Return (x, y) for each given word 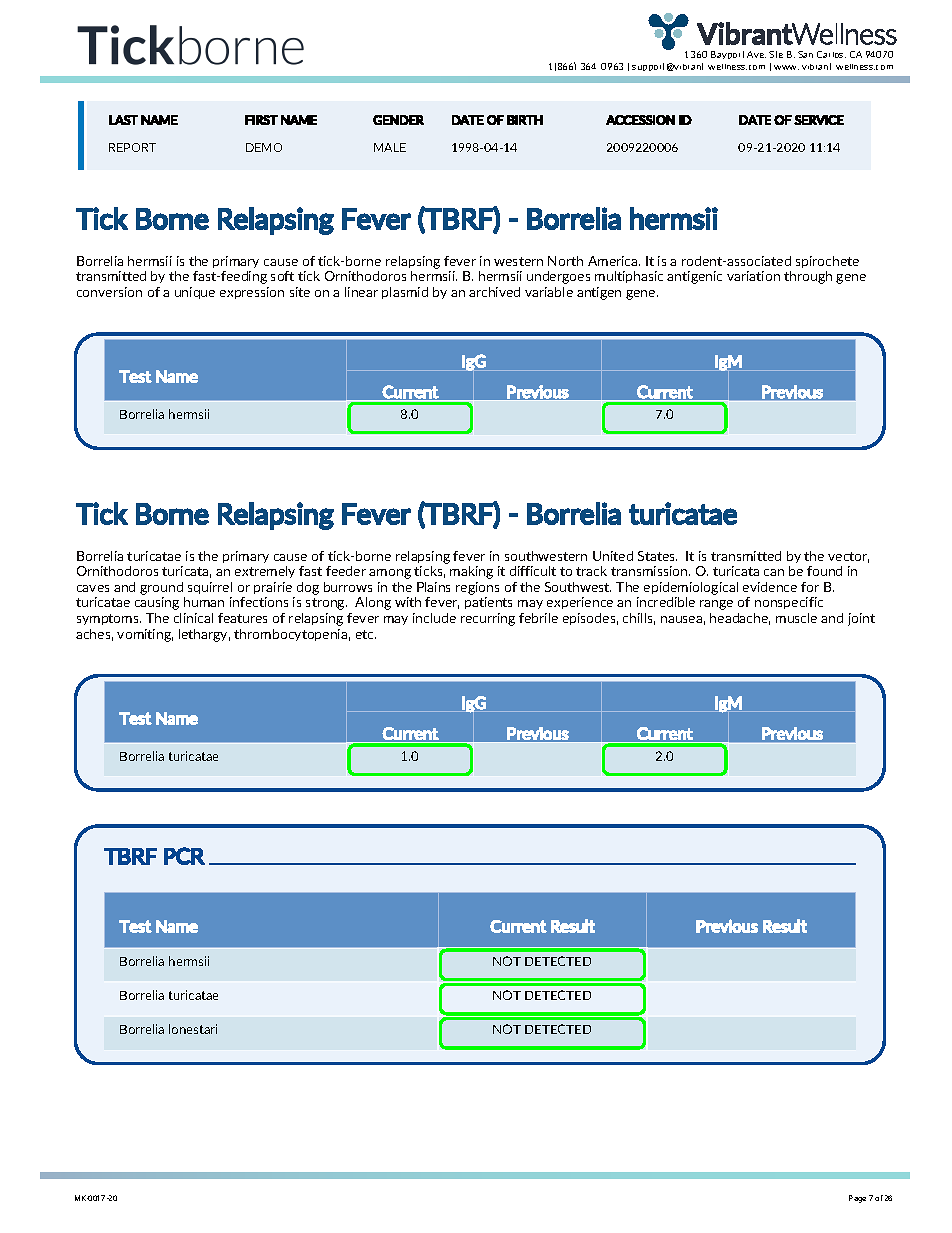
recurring (488, 619)
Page (857, 1199)
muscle (796, 618)
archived (494, 292)
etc (366, 634)
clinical (193, 618)
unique (195, 293)
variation (753, 276)
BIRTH (525, 120)
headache (740, 619)
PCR (184, 856)
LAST (123, 120)
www (786, 67)
